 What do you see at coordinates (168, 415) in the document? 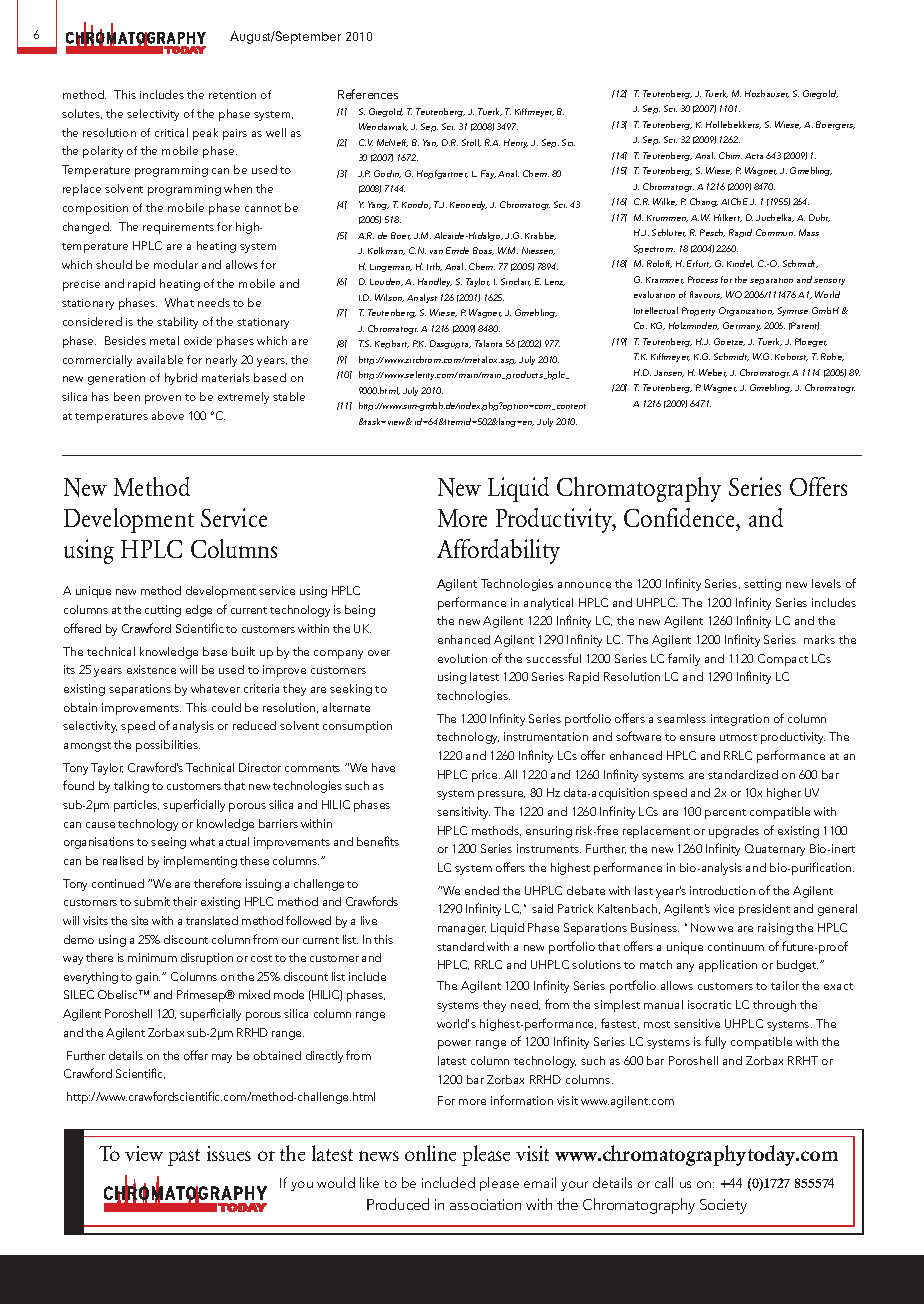
I see `above` at bounding box center [168, 415].
